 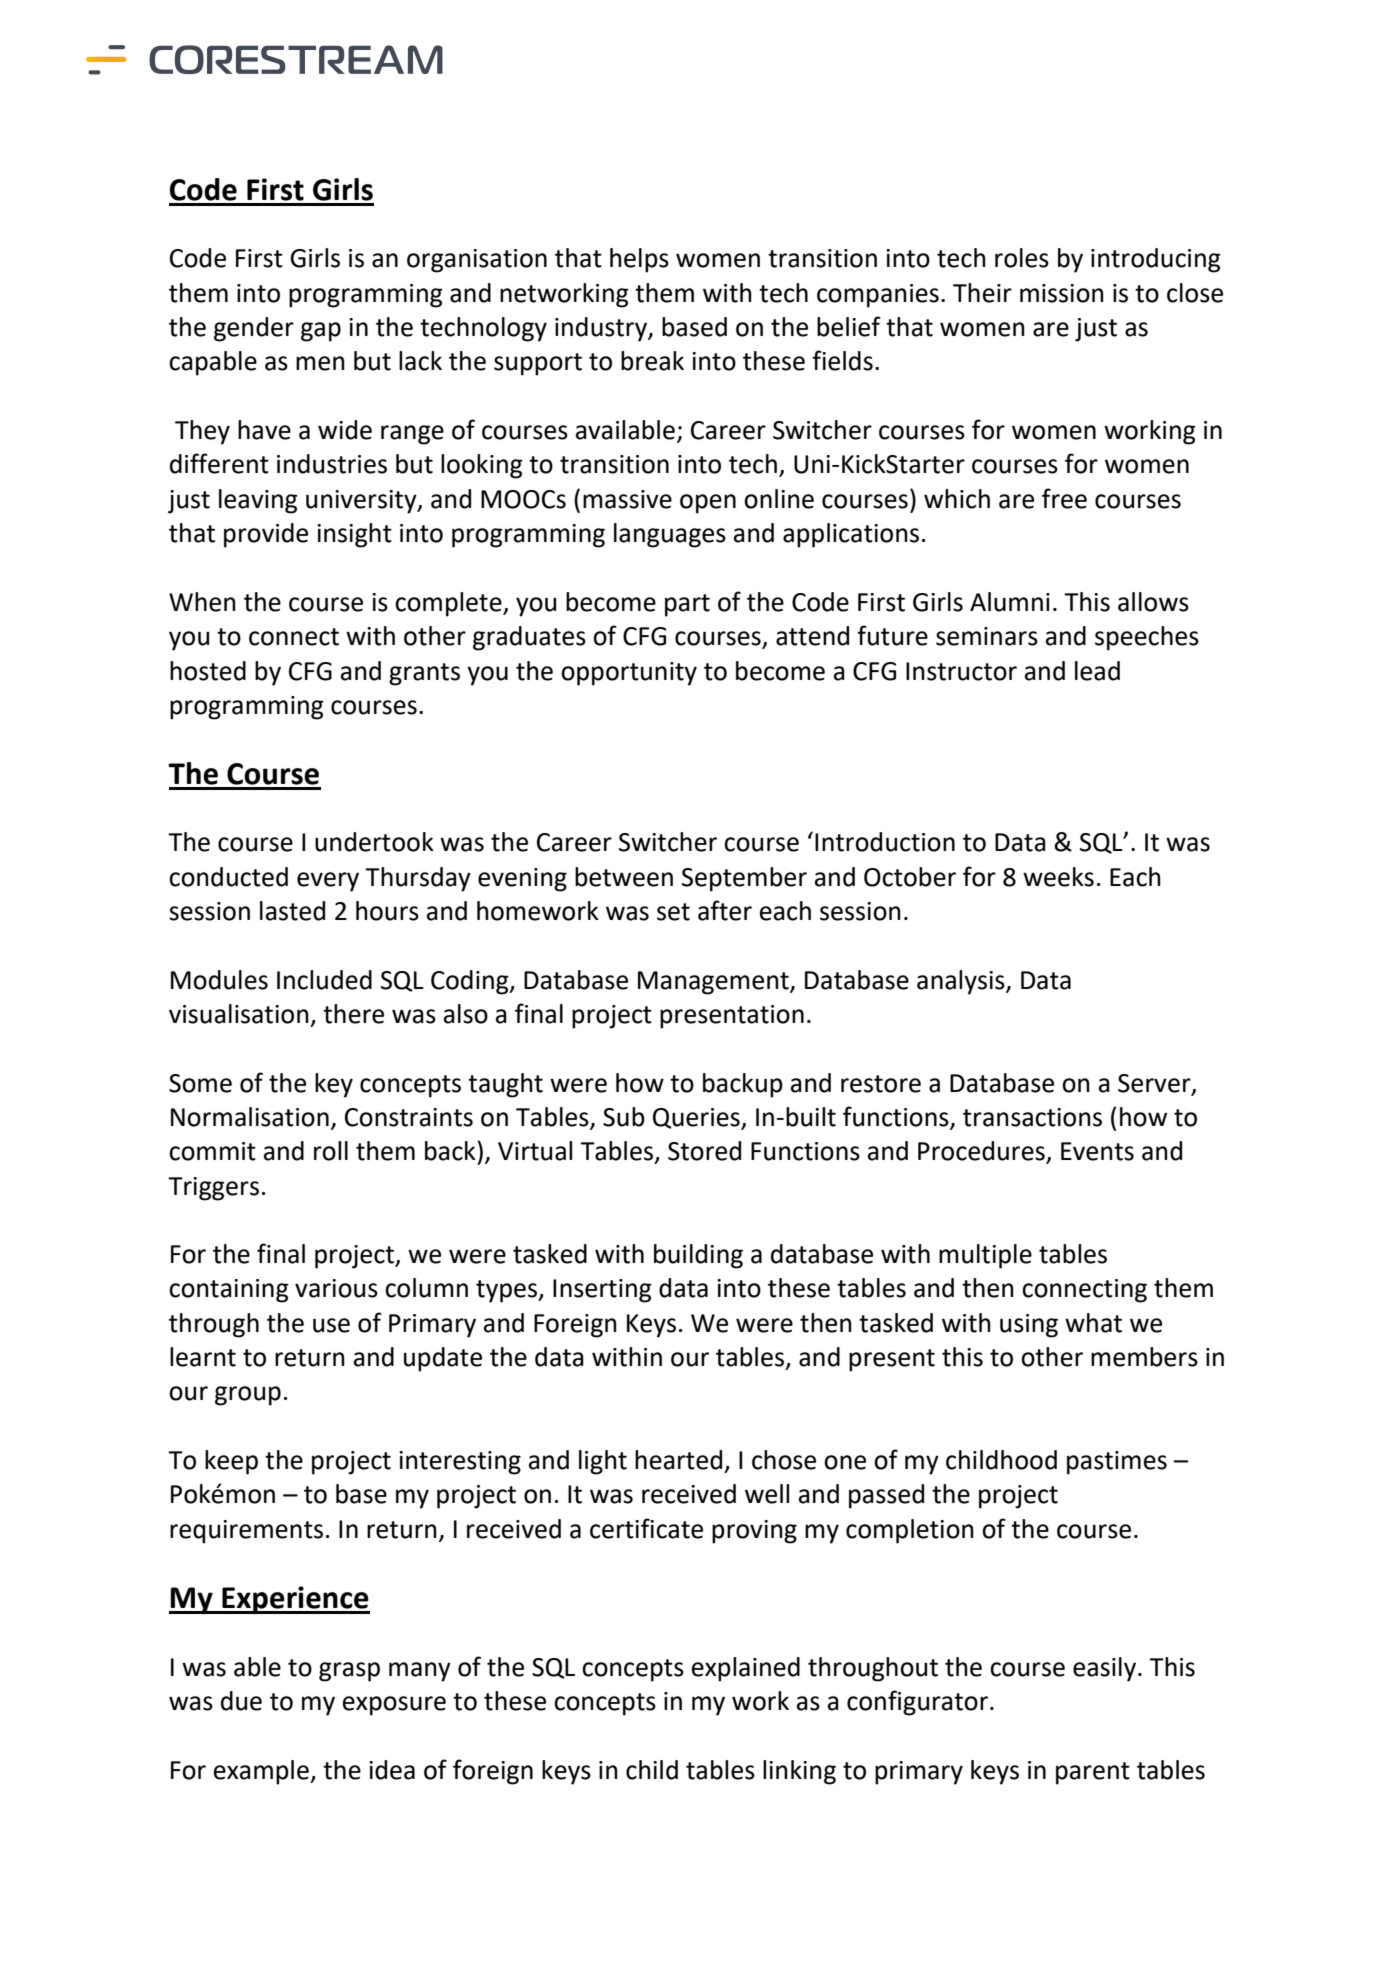 What do you see at coordinates (639, 260) in the document?
I see `helps` at bounding box center [639, 260].
